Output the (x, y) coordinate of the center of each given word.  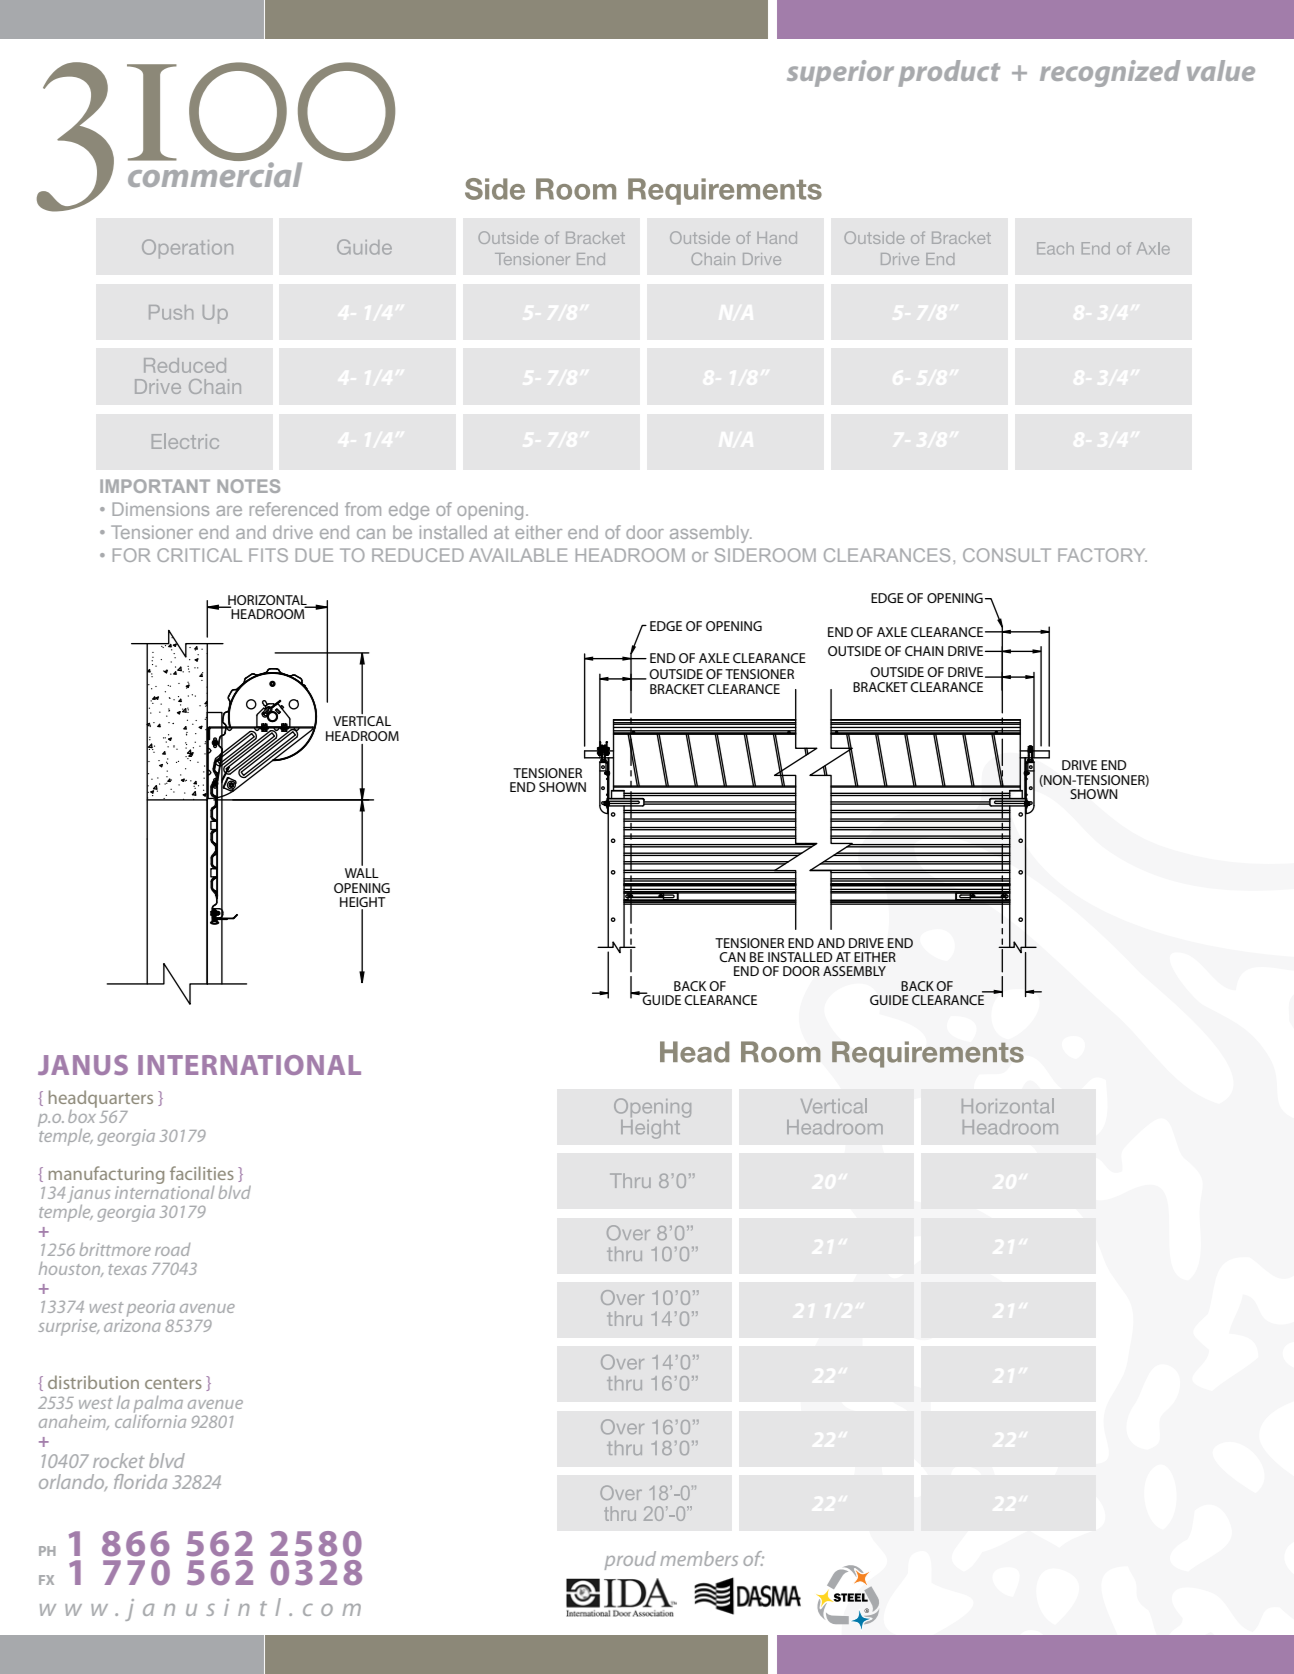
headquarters (101, 1099)
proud (630, 1560)
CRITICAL (199, 555)
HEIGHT (363, 903)
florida (140, 1481)
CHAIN (924, 651)
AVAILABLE (518, 555)
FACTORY (1102, 555)
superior (840, 73)
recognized (1110, 73)
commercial (215, 173)
